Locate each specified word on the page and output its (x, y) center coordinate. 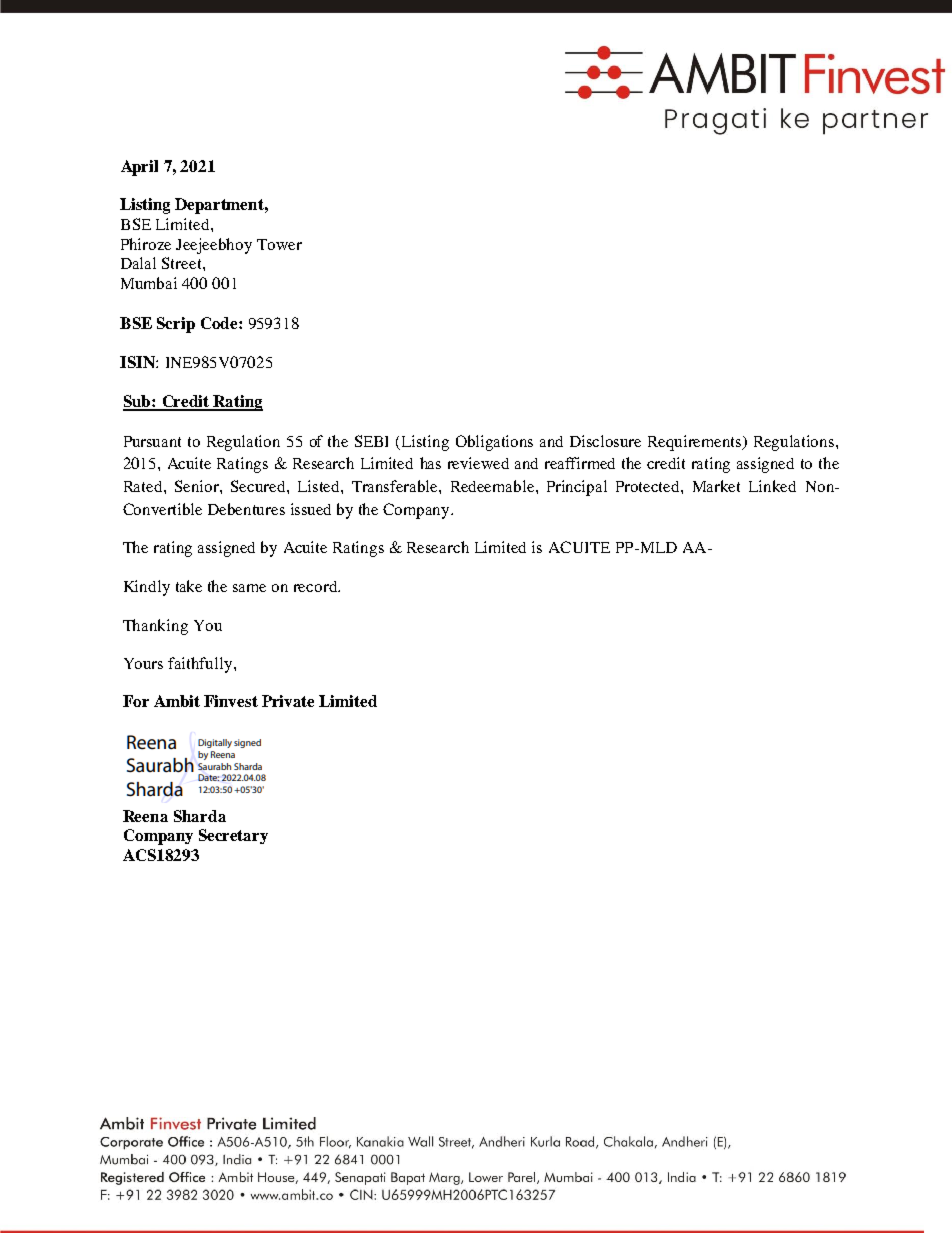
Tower (279, 244)
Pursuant (152, 441)
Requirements (696, 443)
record (317, 586)
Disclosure (605, 441)
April (139, 168)
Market (716, 486)
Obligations (494, 443)
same (249, 588)
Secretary (233, 836)
